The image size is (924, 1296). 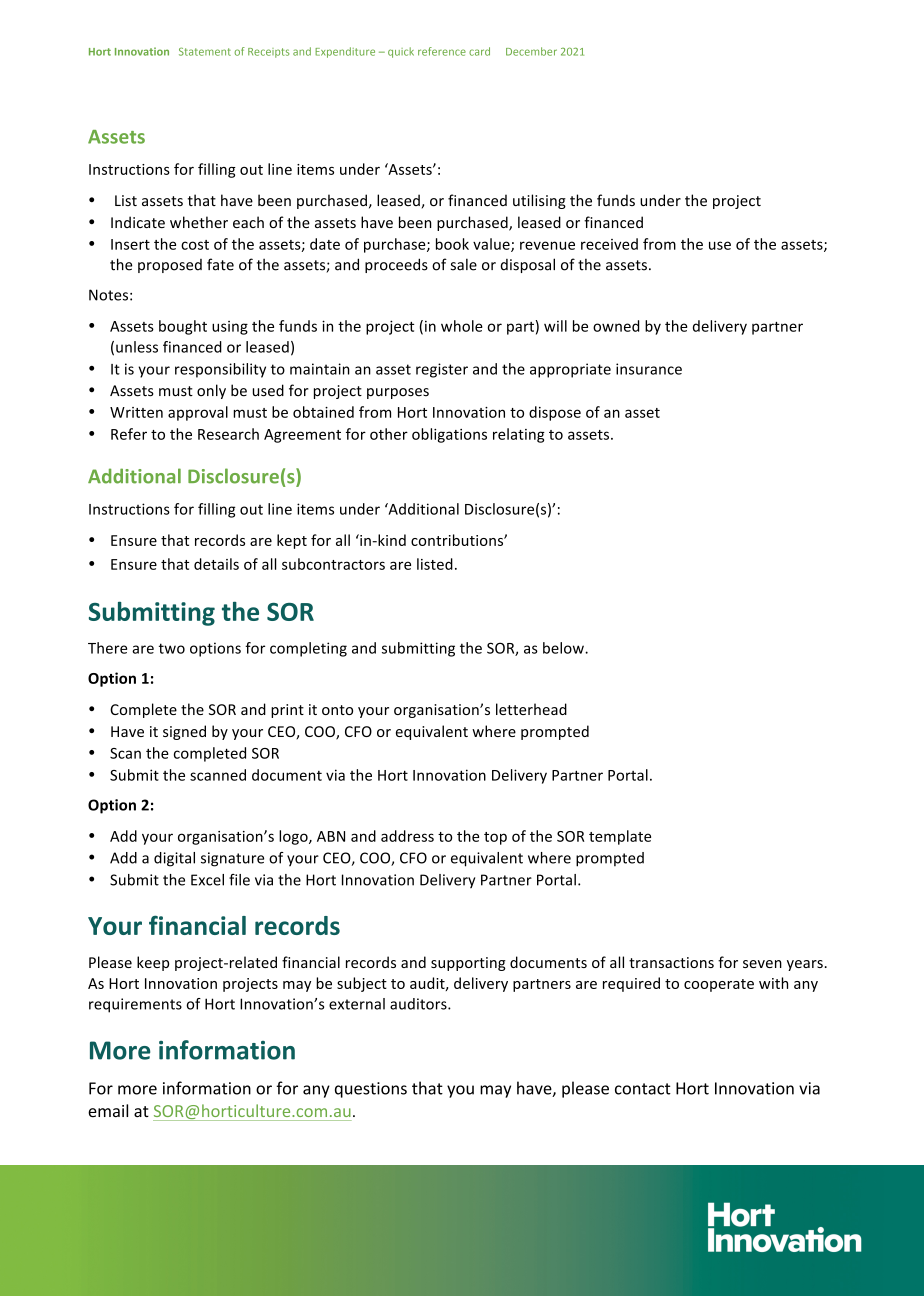 What do you see at coordinates (333, 564) in the image?
I see `subcontractors` at bounding box center [333, 564].
